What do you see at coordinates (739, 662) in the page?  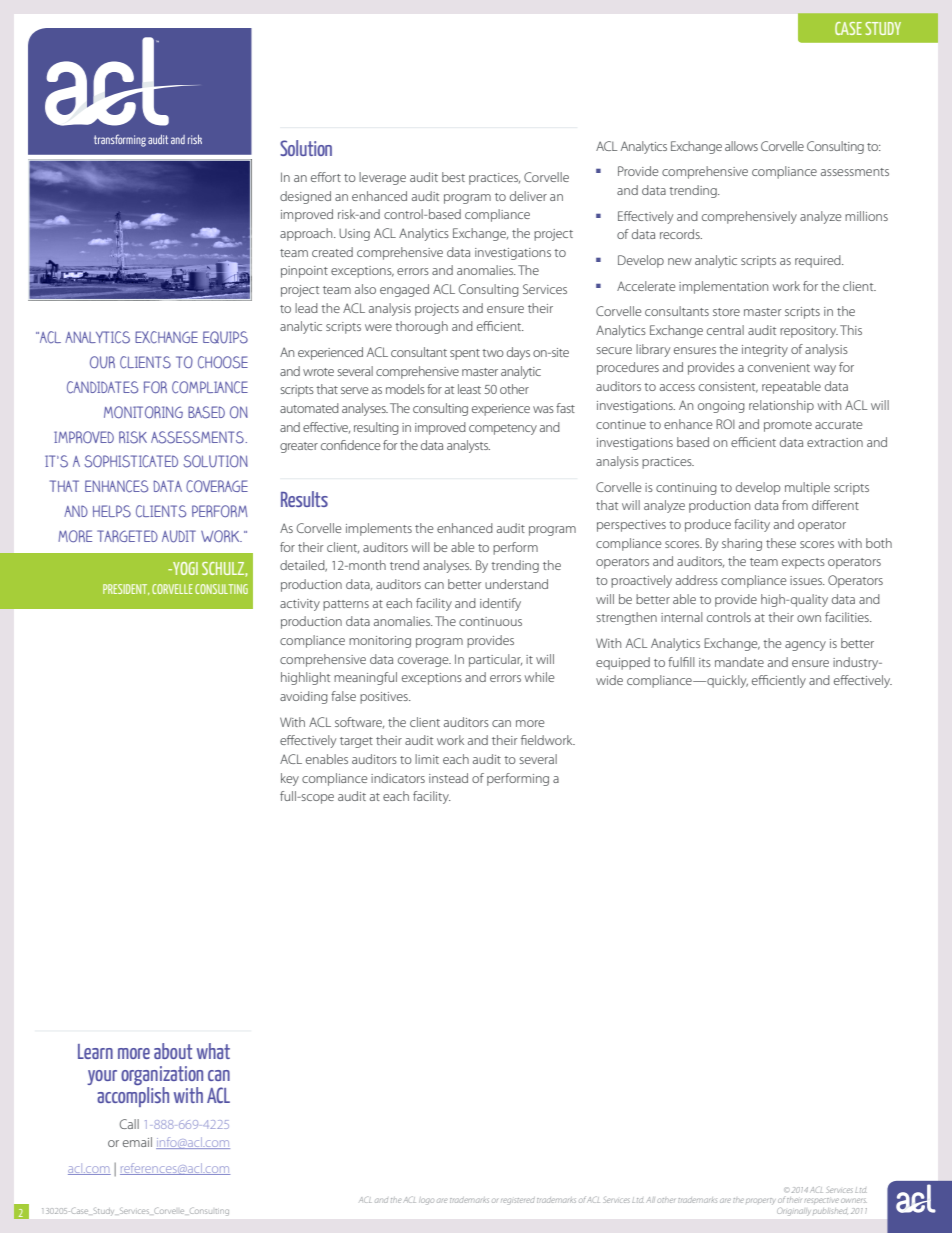 I see `mandate` at bounding box center [739, 662].
